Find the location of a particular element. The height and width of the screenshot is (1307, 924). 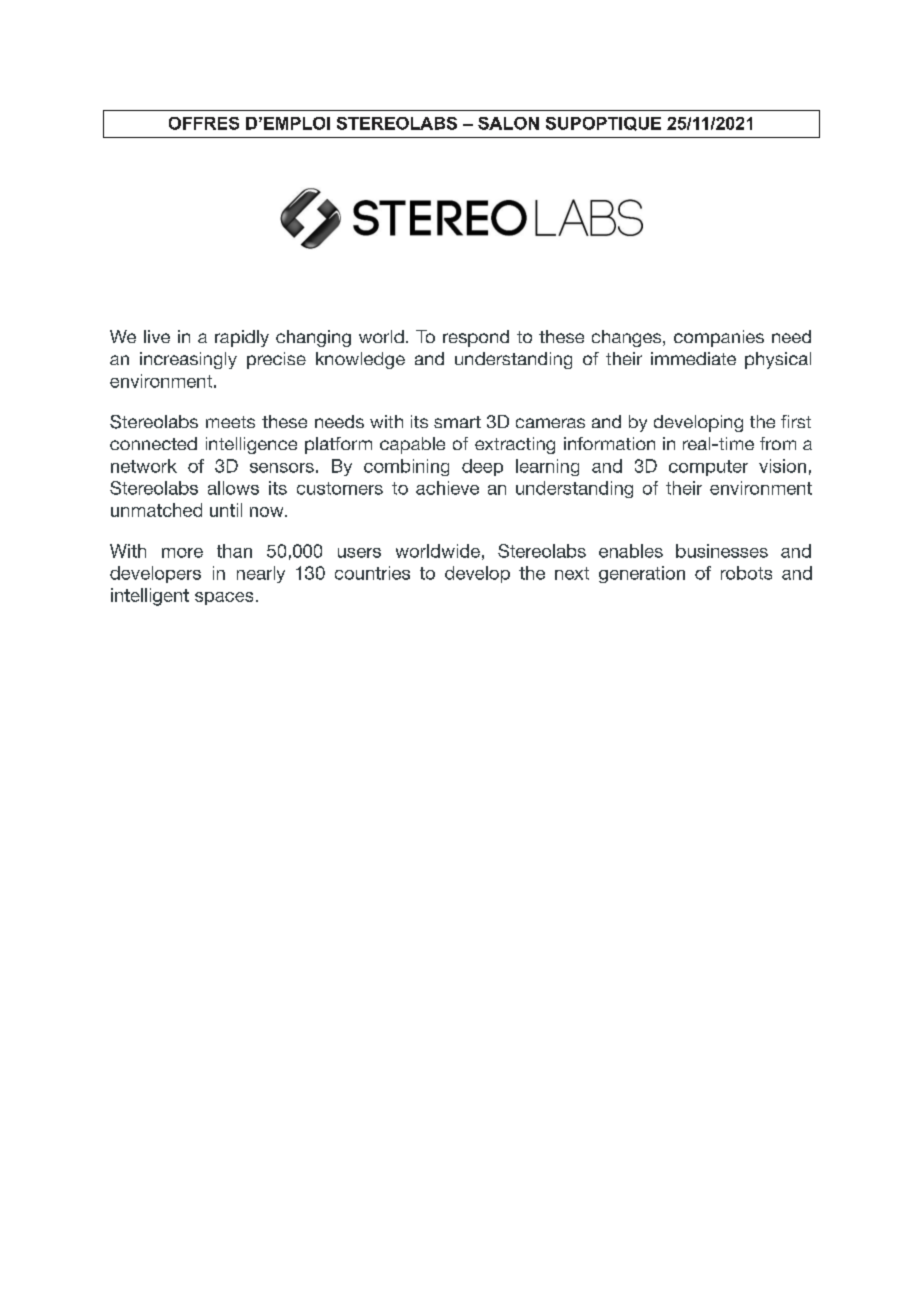

countries is located at coordinates (372, 573).
